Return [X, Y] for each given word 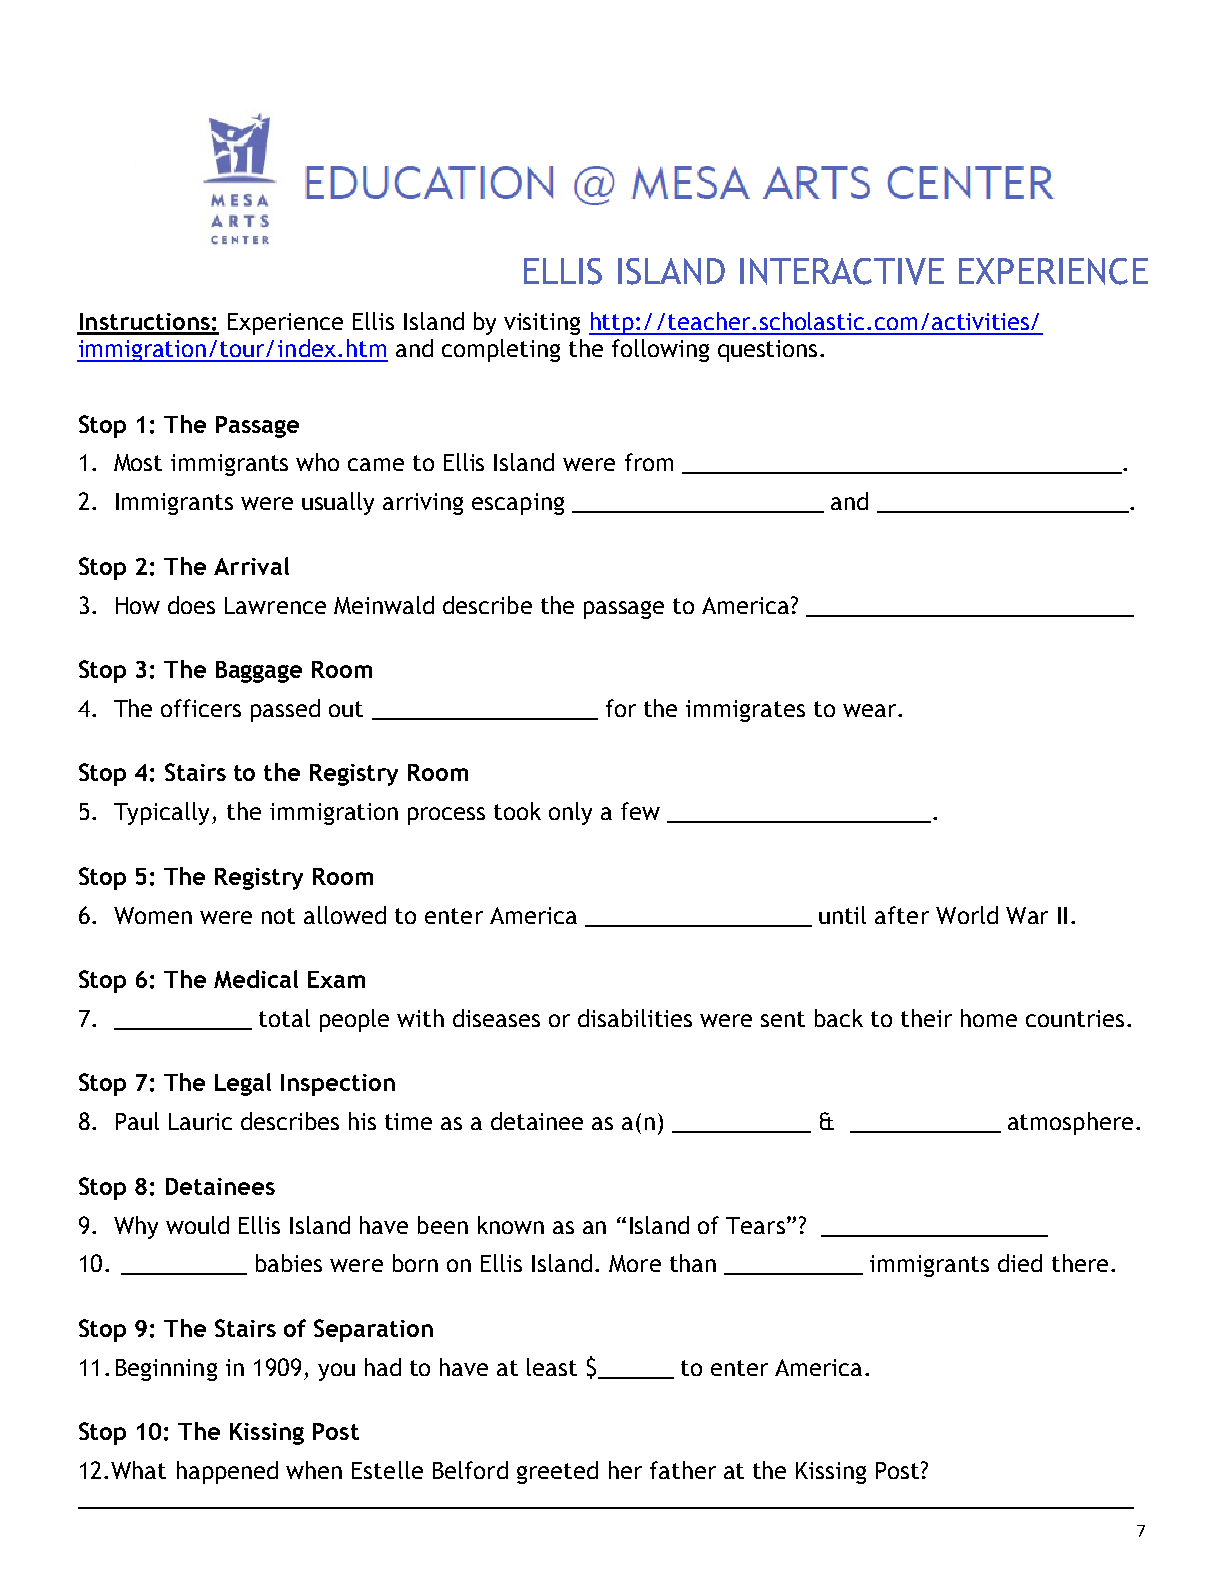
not [278, 916]
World [967, 915]
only [570, 813]
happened [227, 1472]
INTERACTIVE [842, 271]
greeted [557, 1472]
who [317, 462]
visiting [542, 324]
